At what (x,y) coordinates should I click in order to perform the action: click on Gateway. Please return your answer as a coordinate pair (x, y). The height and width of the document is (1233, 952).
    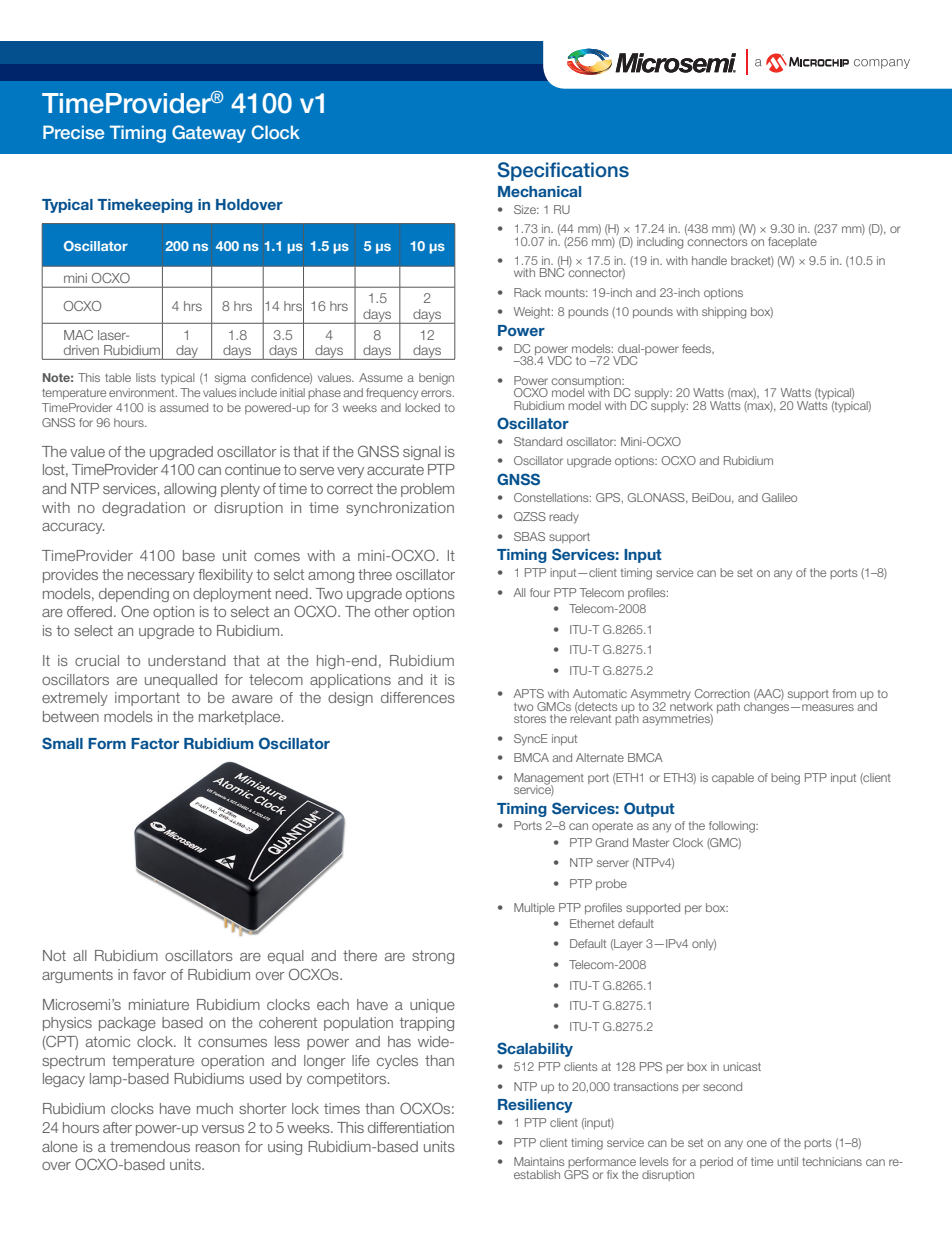
    Looking at the image, I should click on (209, 134).
